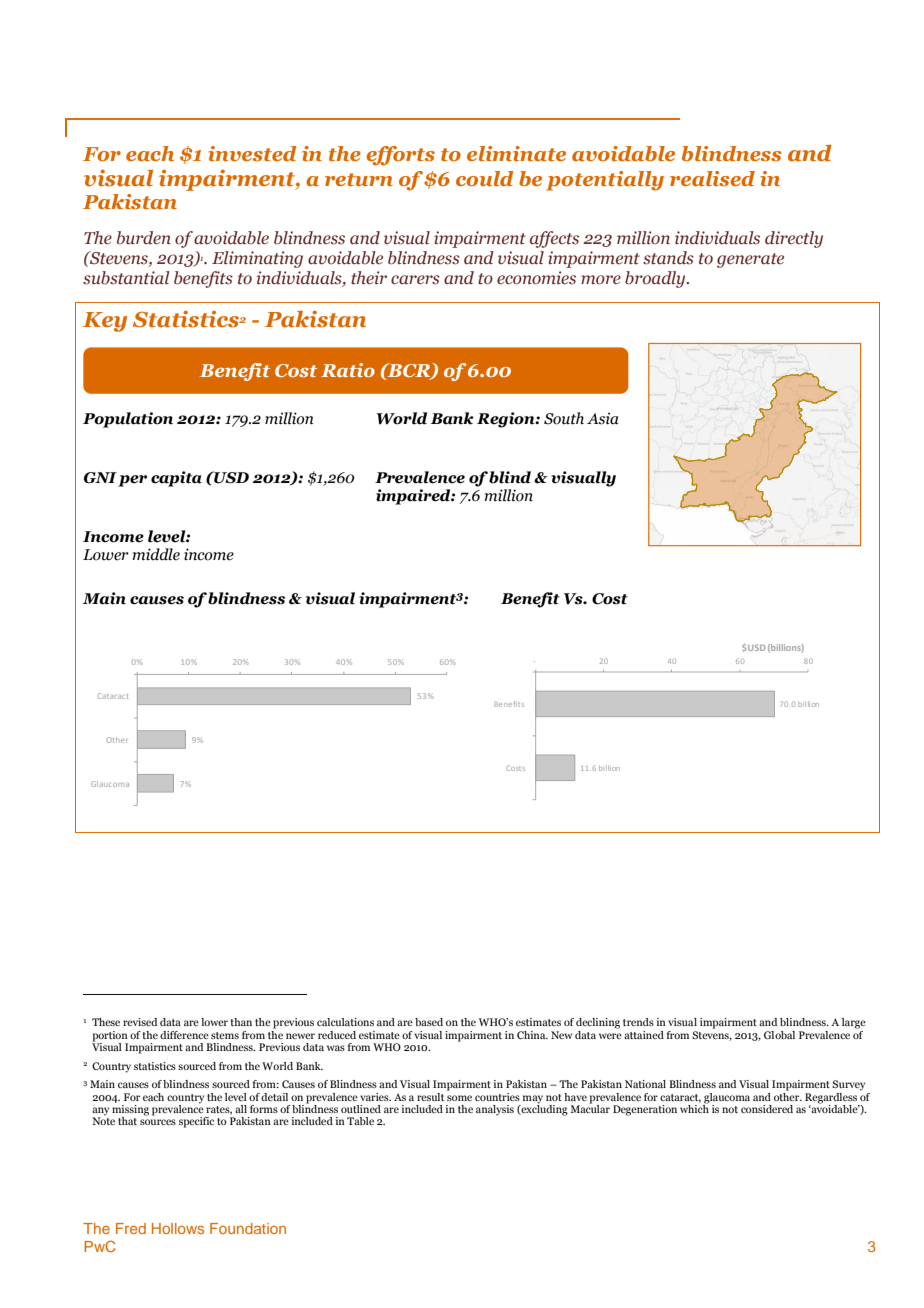 This screenshot has height=1308, width=924. What do you see at coordinates (712, 179) in the screenshot?
I see `realised` at bounding box center [712, 179].
